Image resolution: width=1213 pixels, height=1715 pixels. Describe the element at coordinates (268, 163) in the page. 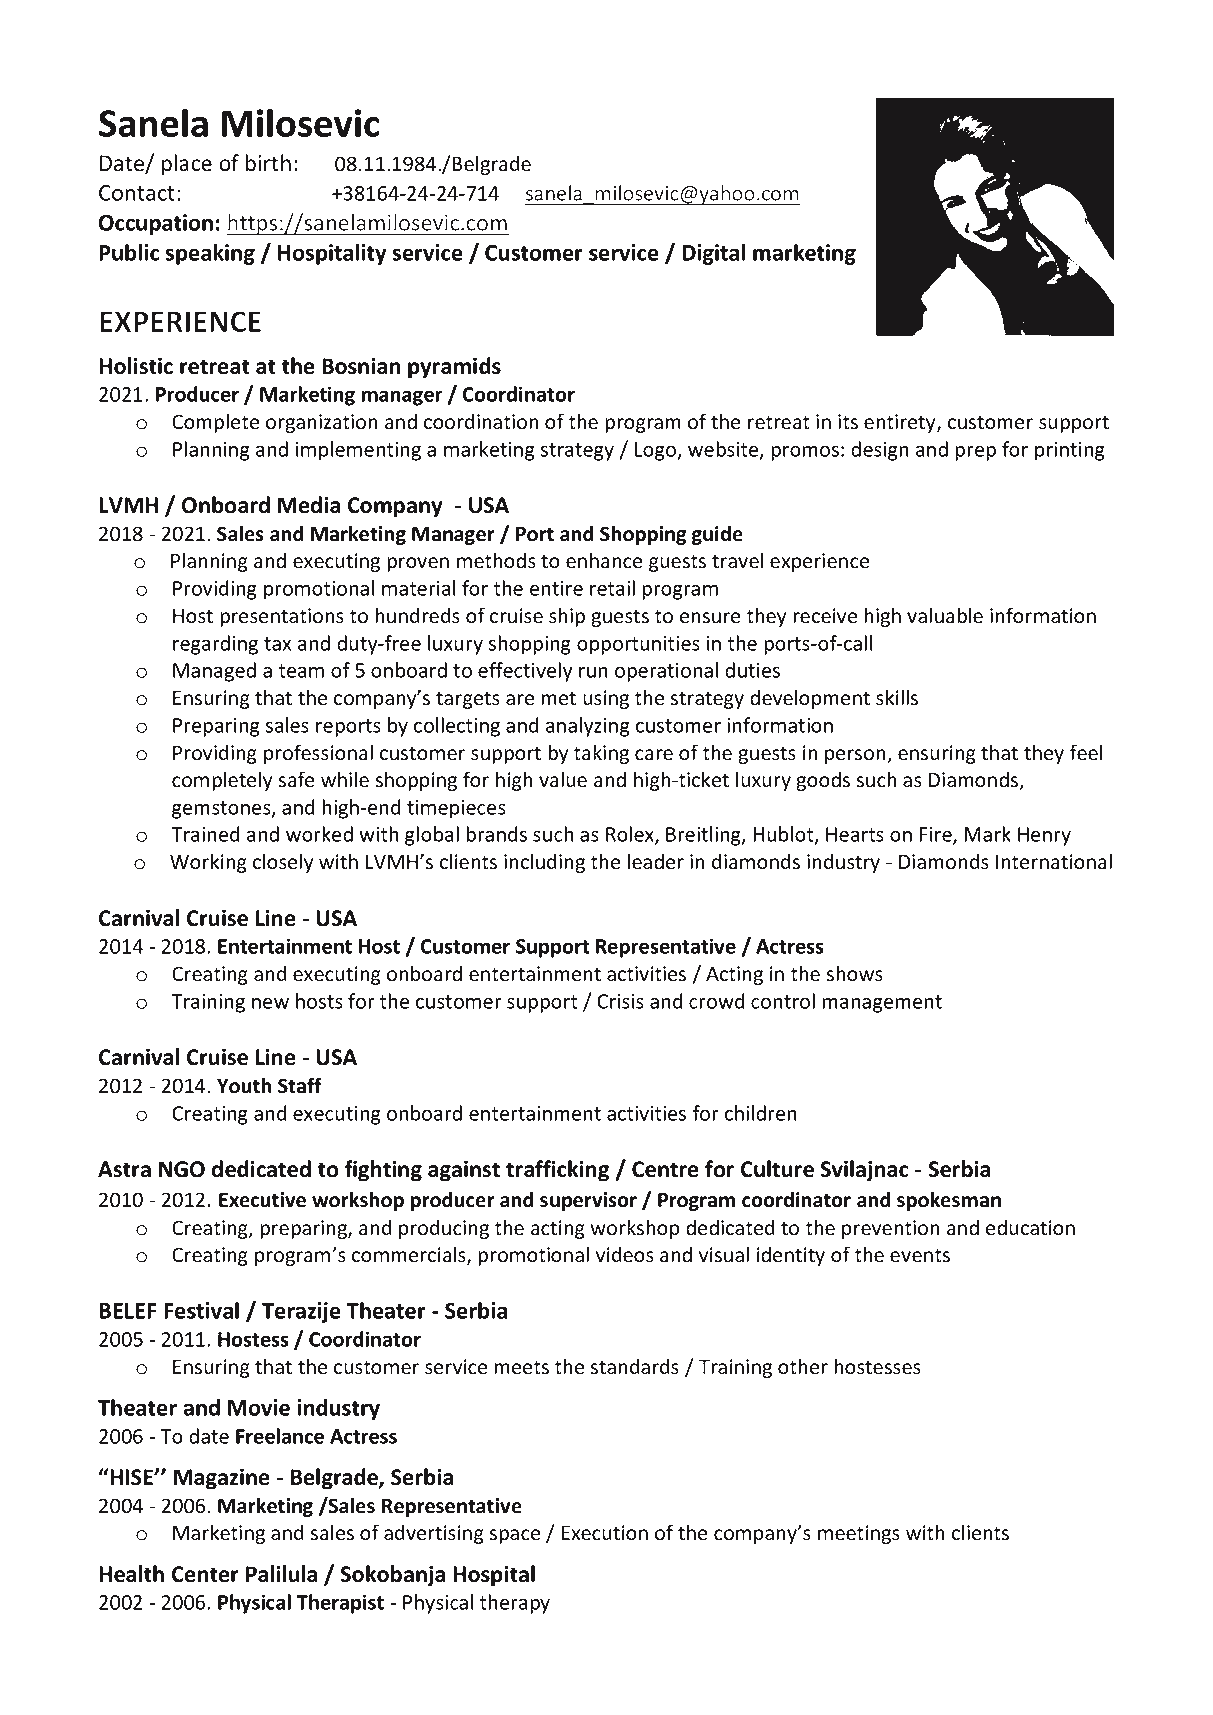

I see `birth` at that location.
